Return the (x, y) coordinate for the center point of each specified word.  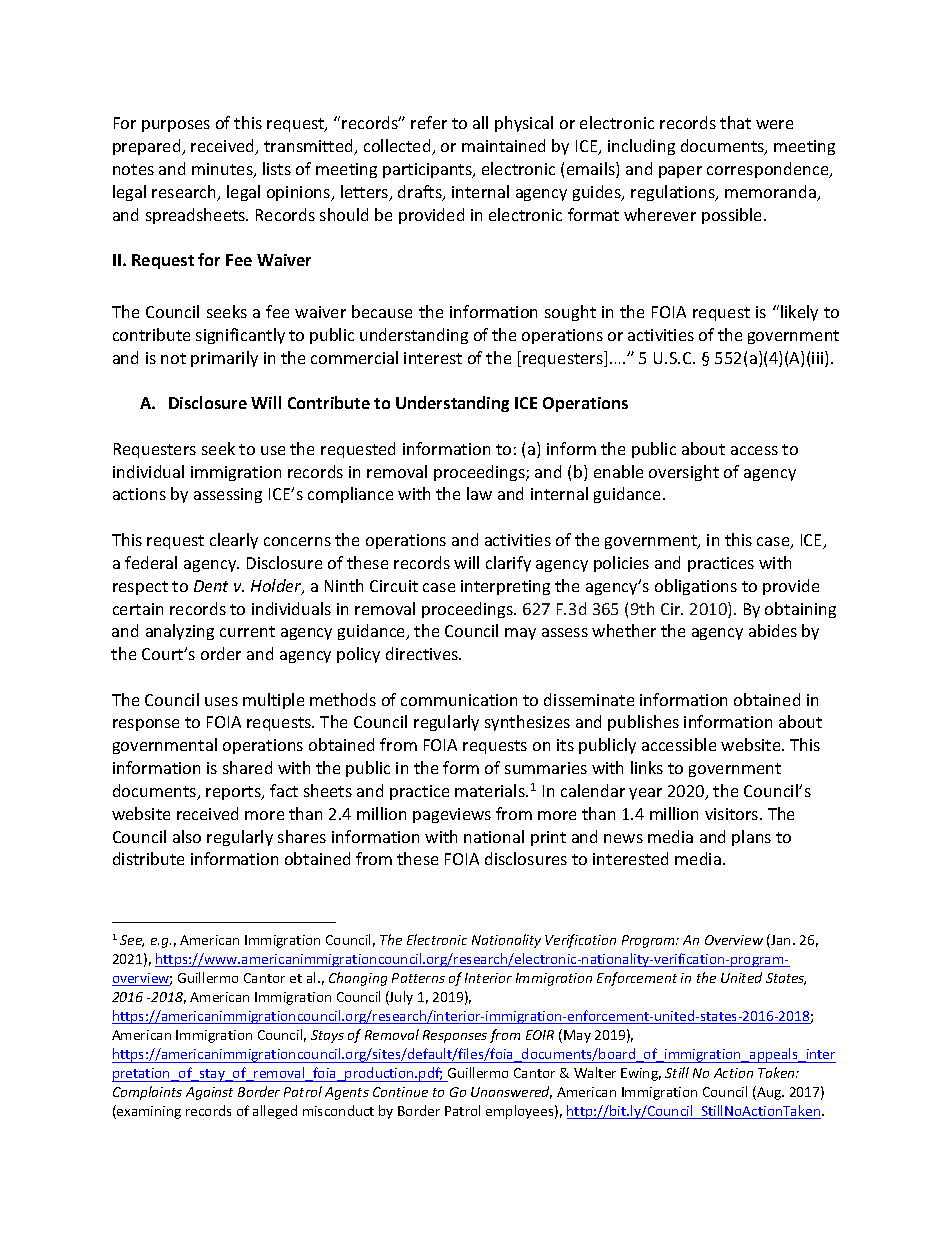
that (735, 122)
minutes (223, 170)
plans (751, 838)
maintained (503, 145)
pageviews (452, 815)
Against (209, 1093)
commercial (354, 357)
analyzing (180, 632)
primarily (224, 359)
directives (423, 653)
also (187, 836)
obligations (696, 587)
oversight (684, 473)
